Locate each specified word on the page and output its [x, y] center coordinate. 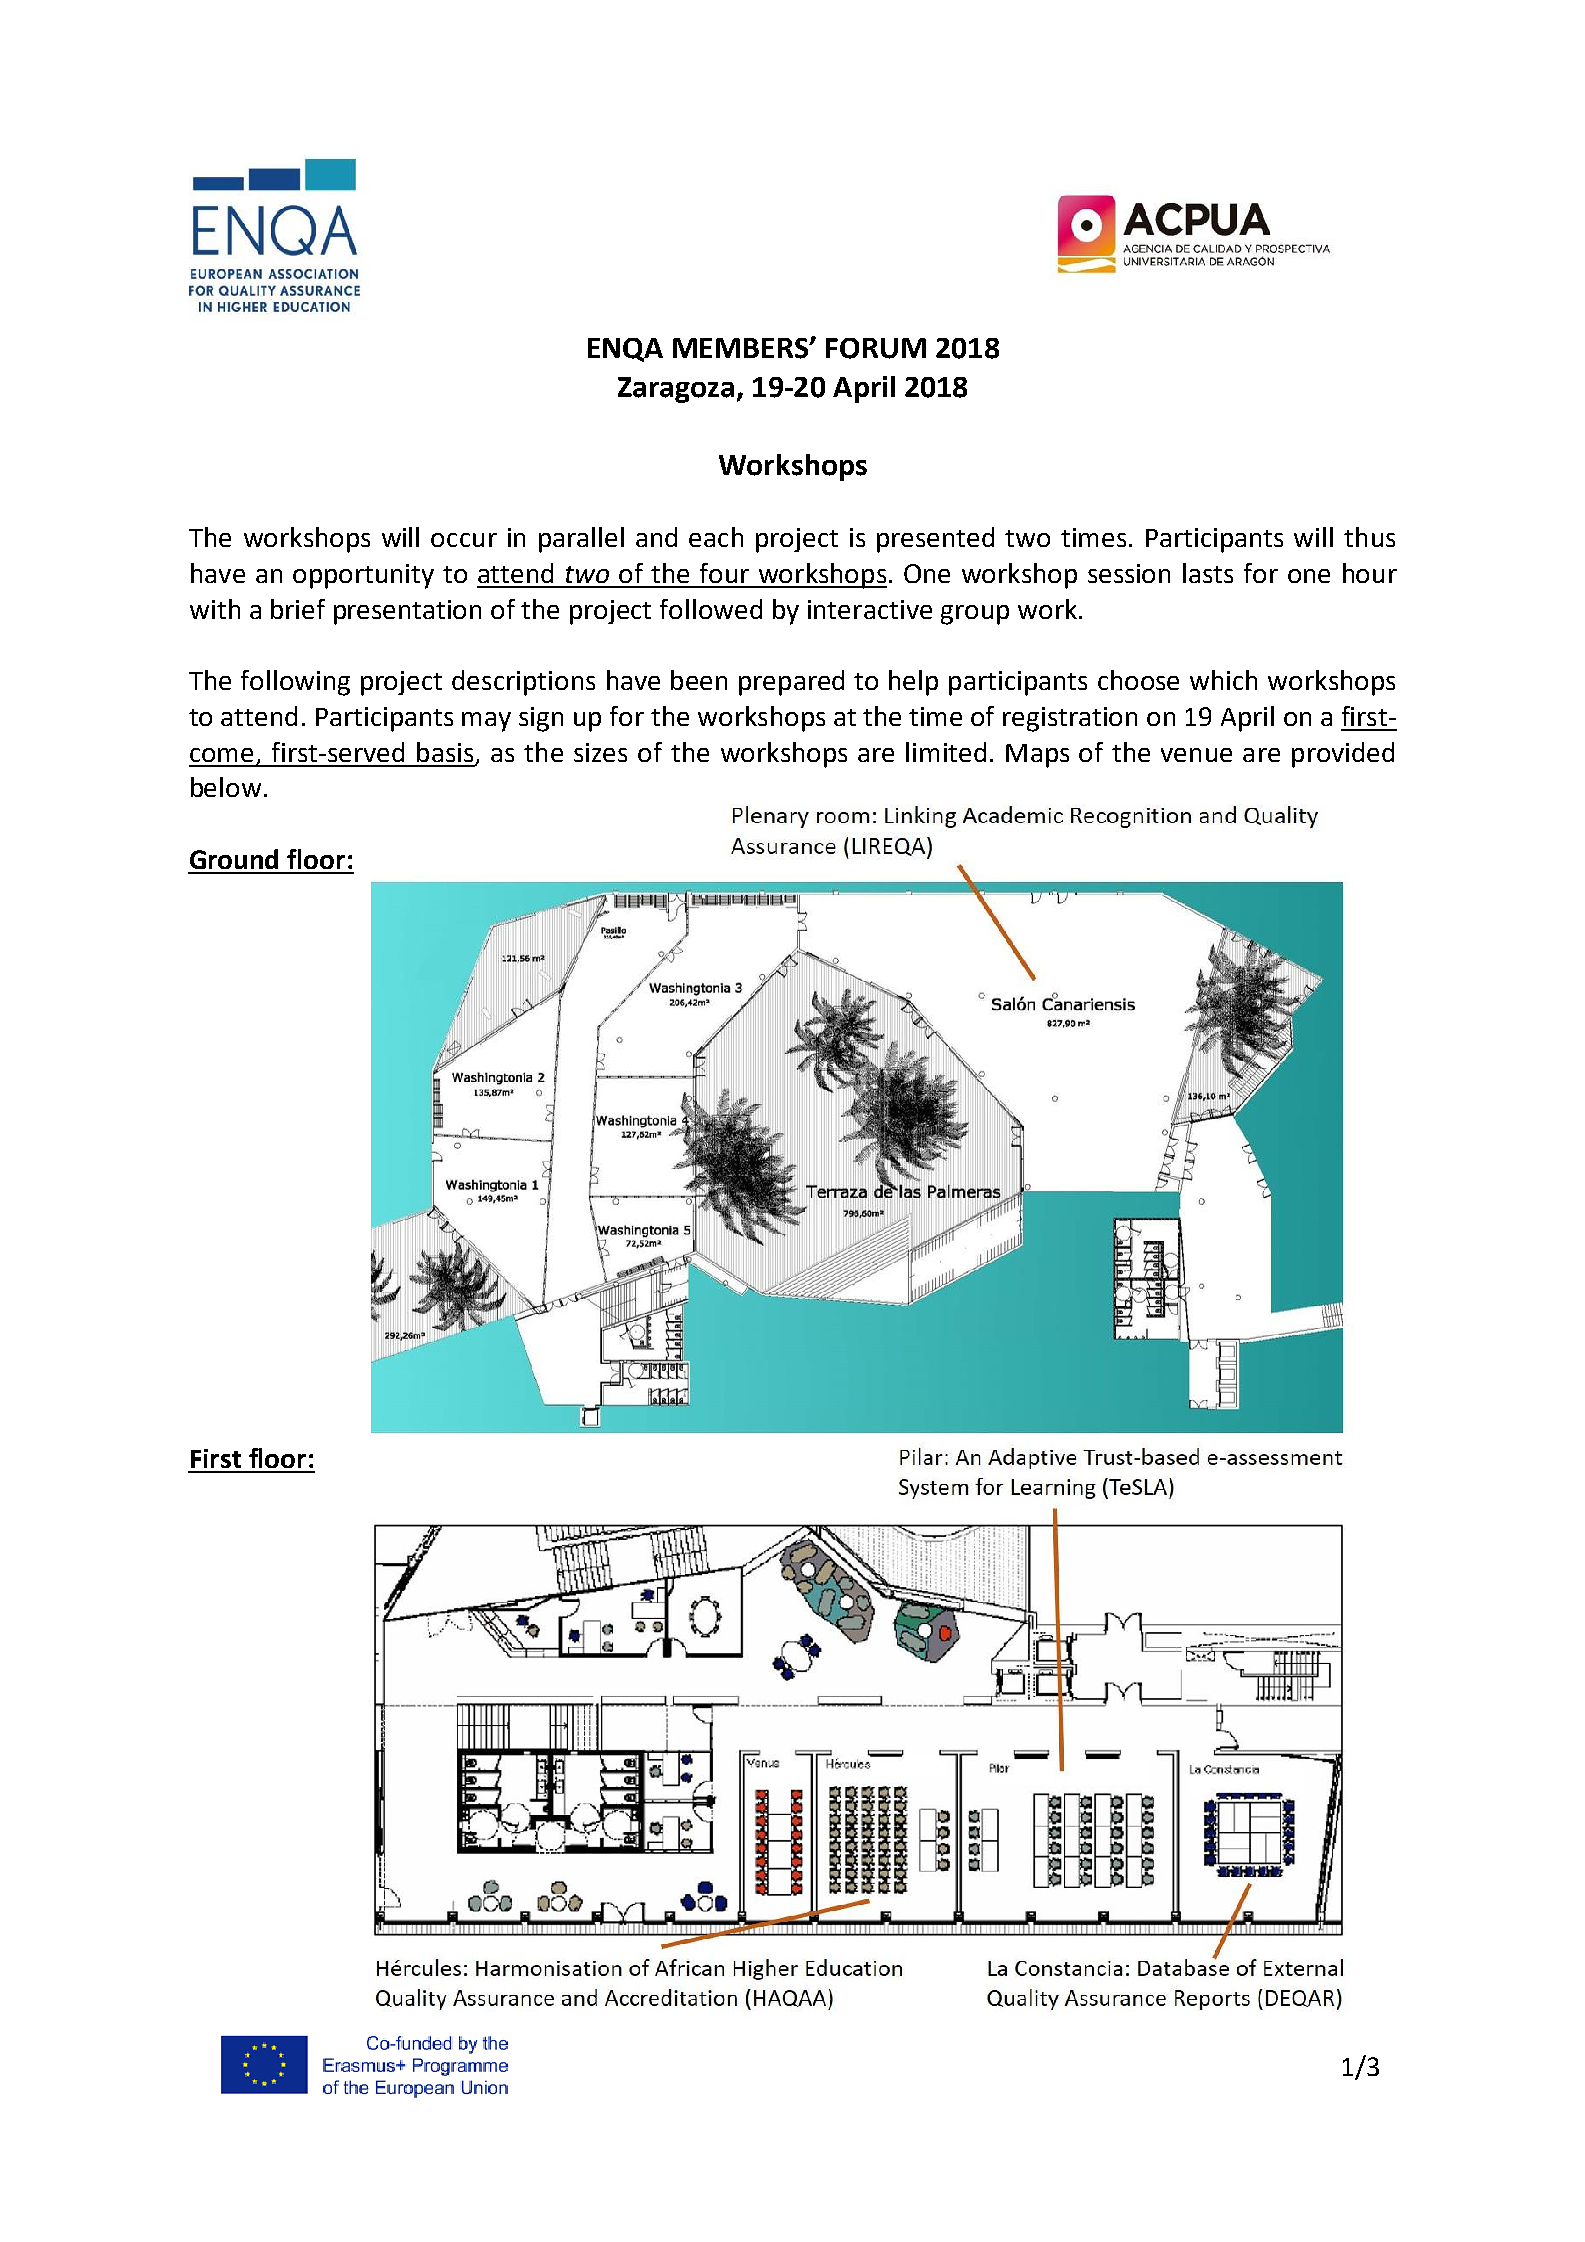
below [226, 787]
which [1223, 680]
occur [464, 540]
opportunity [363, 576]
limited [946, 752]
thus [1369, 537]
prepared [791, 683]
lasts [1208, 573]
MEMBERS [741, 348]
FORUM [876, 348]
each [716, 537]
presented [935, 540]
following [295, 683]
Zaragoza [676, 390]
